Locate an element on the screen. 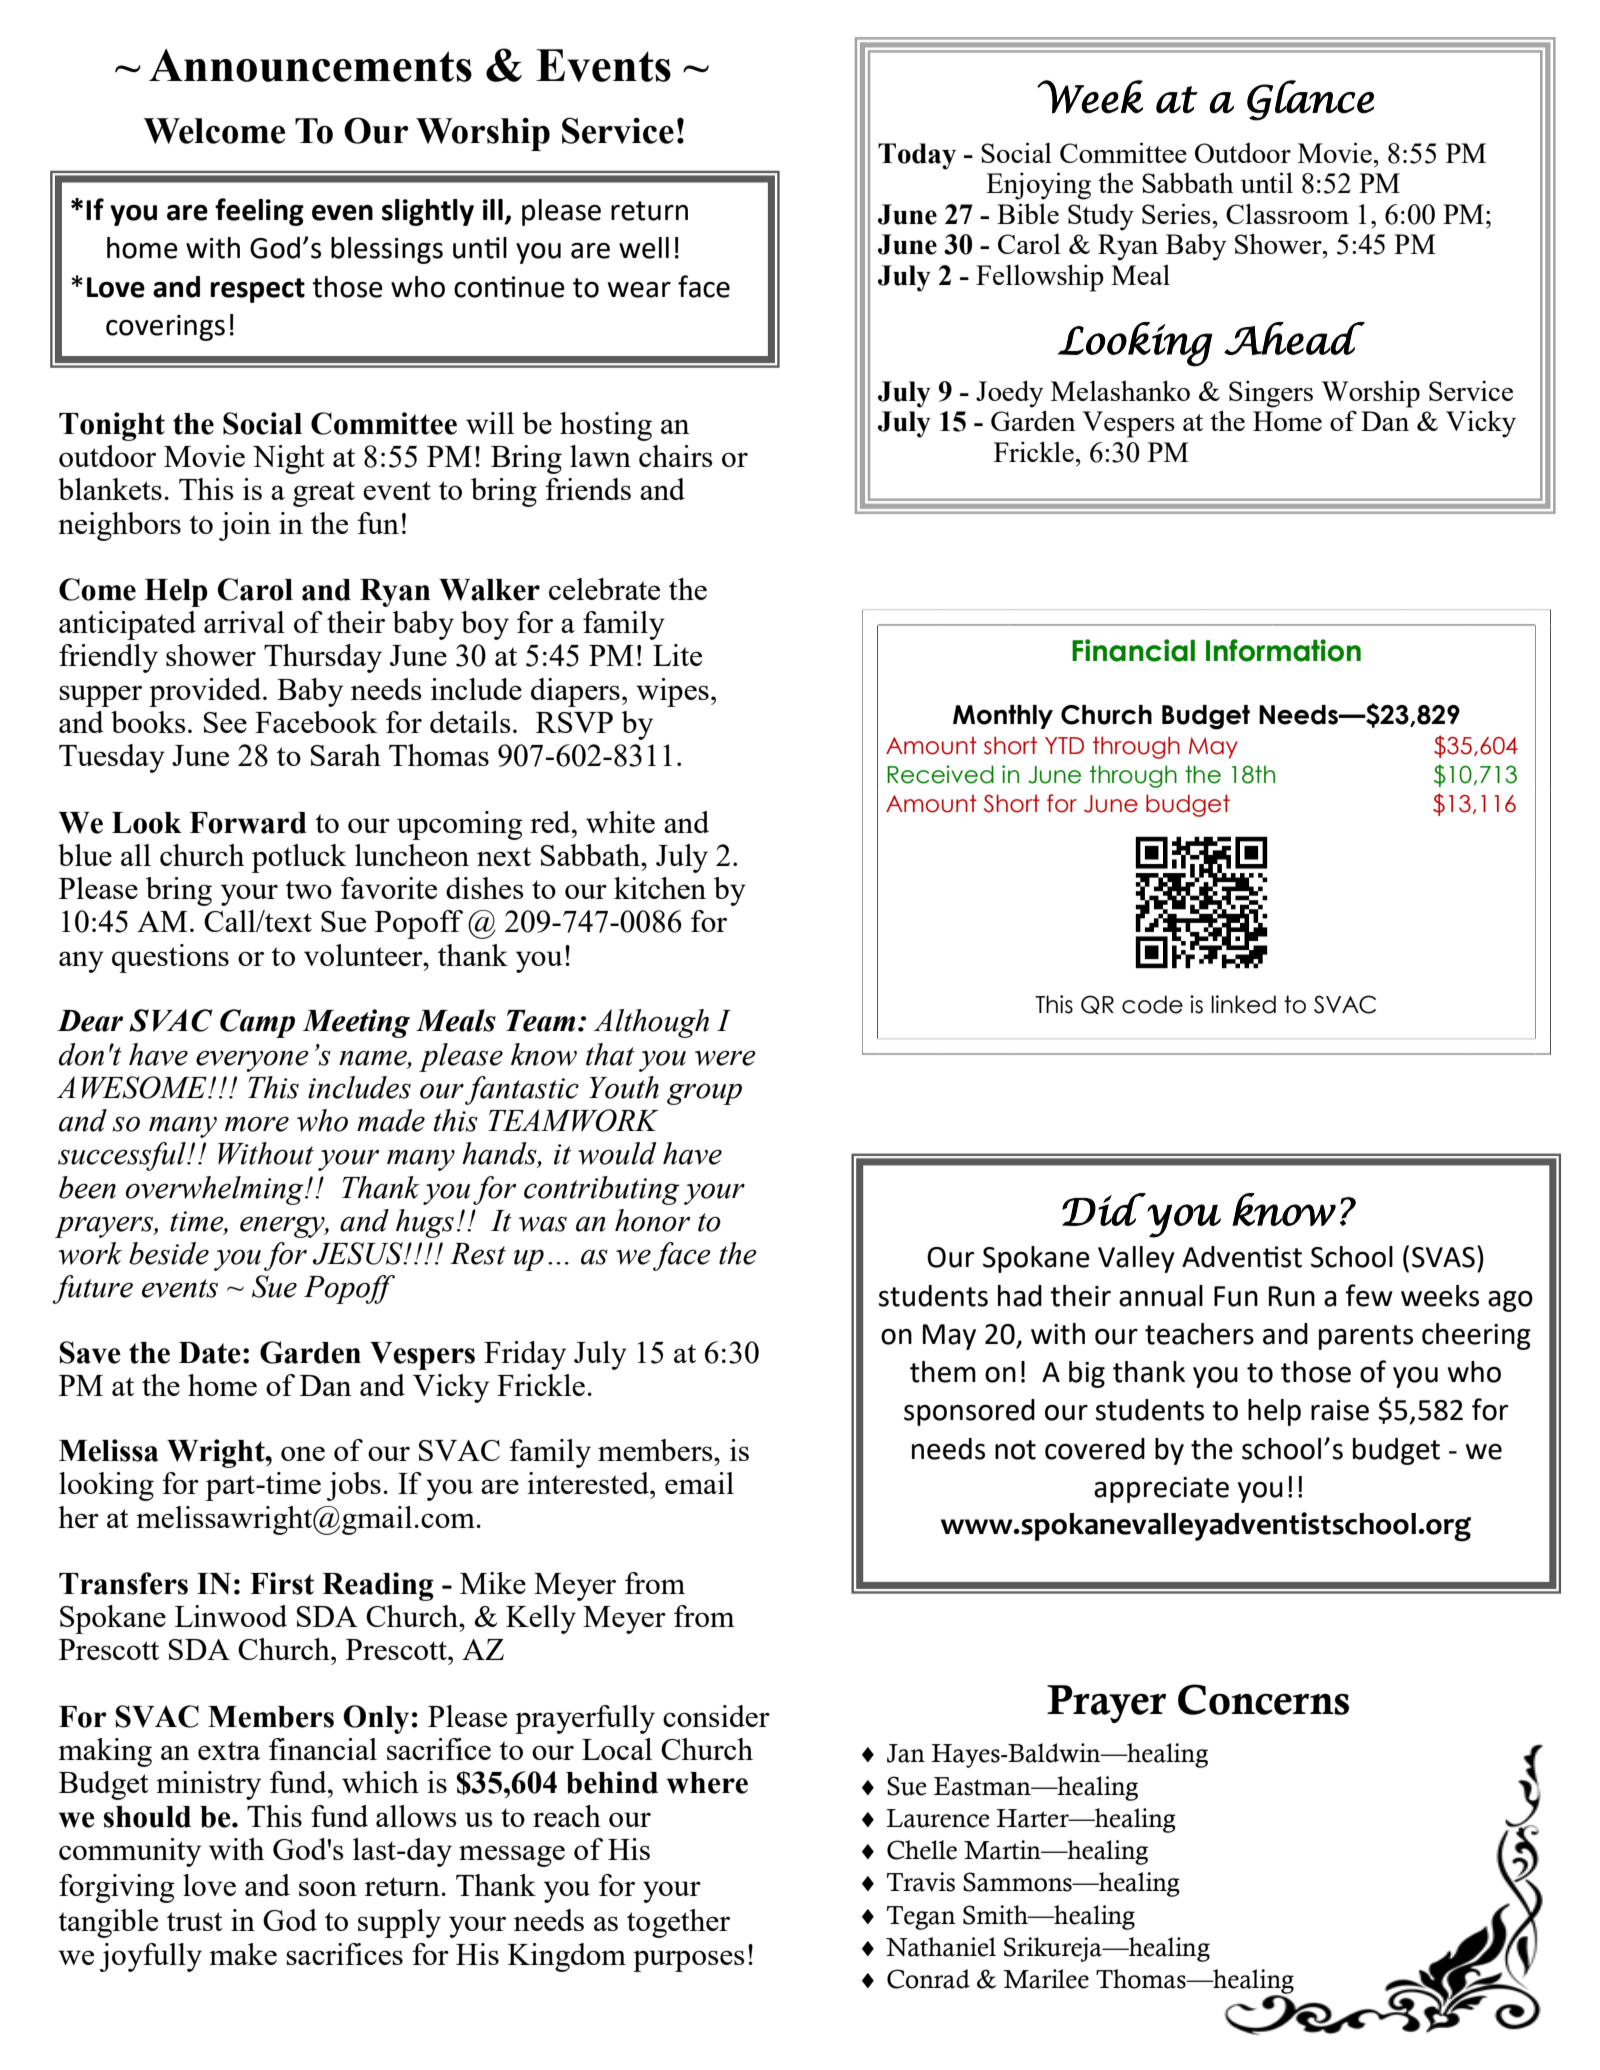  Camp is located at coordinates (257, 1023).
